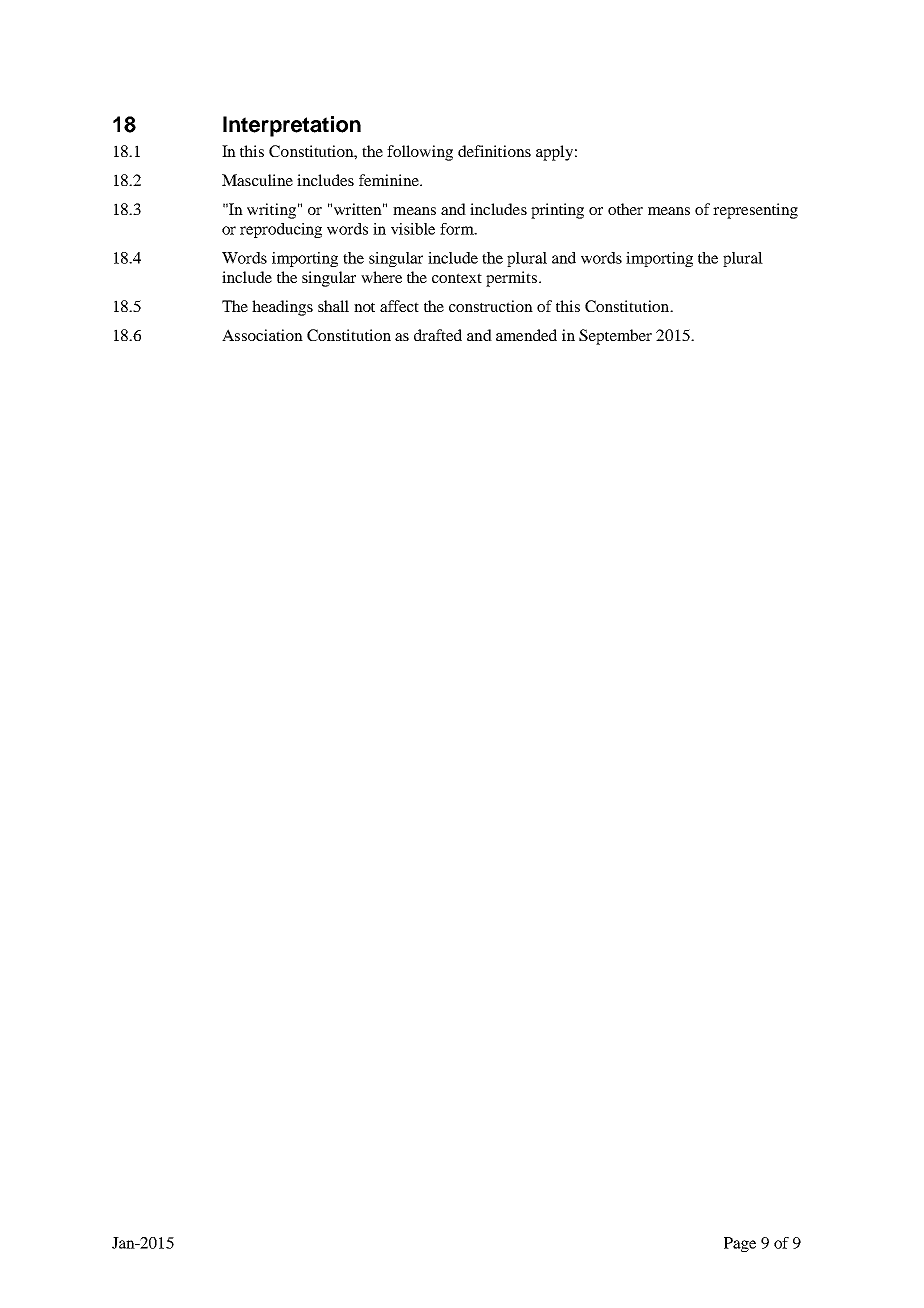 The image size is (924, 1308). I want to click on Association, so click(262, 335).
